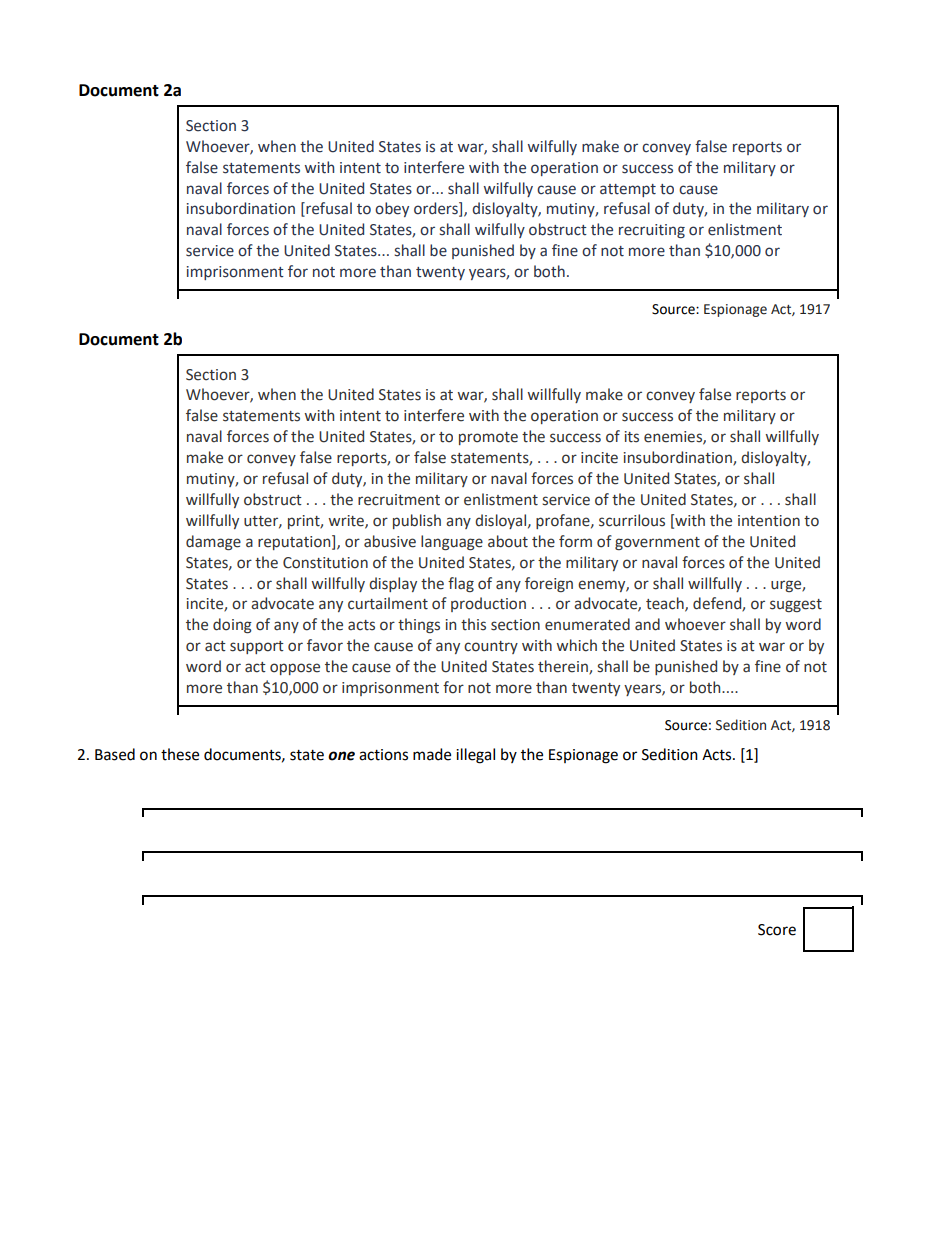 The width and height of the image is (952, 1233). Describe the element at coordinates (180, 754) in the image. I see `these` at that location.
